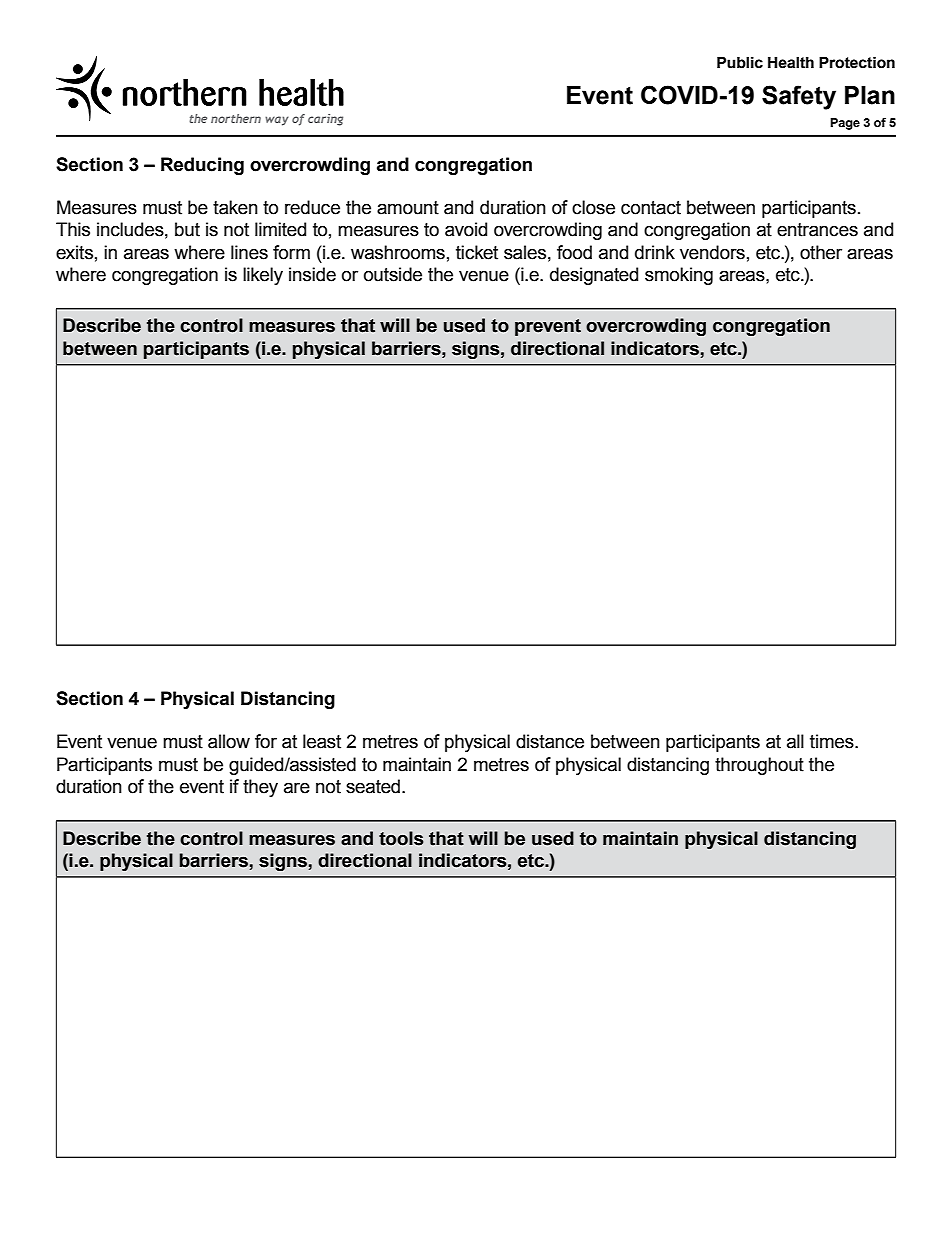 The image size is (952, 1233). I want to click on but, so click(187, 229).
